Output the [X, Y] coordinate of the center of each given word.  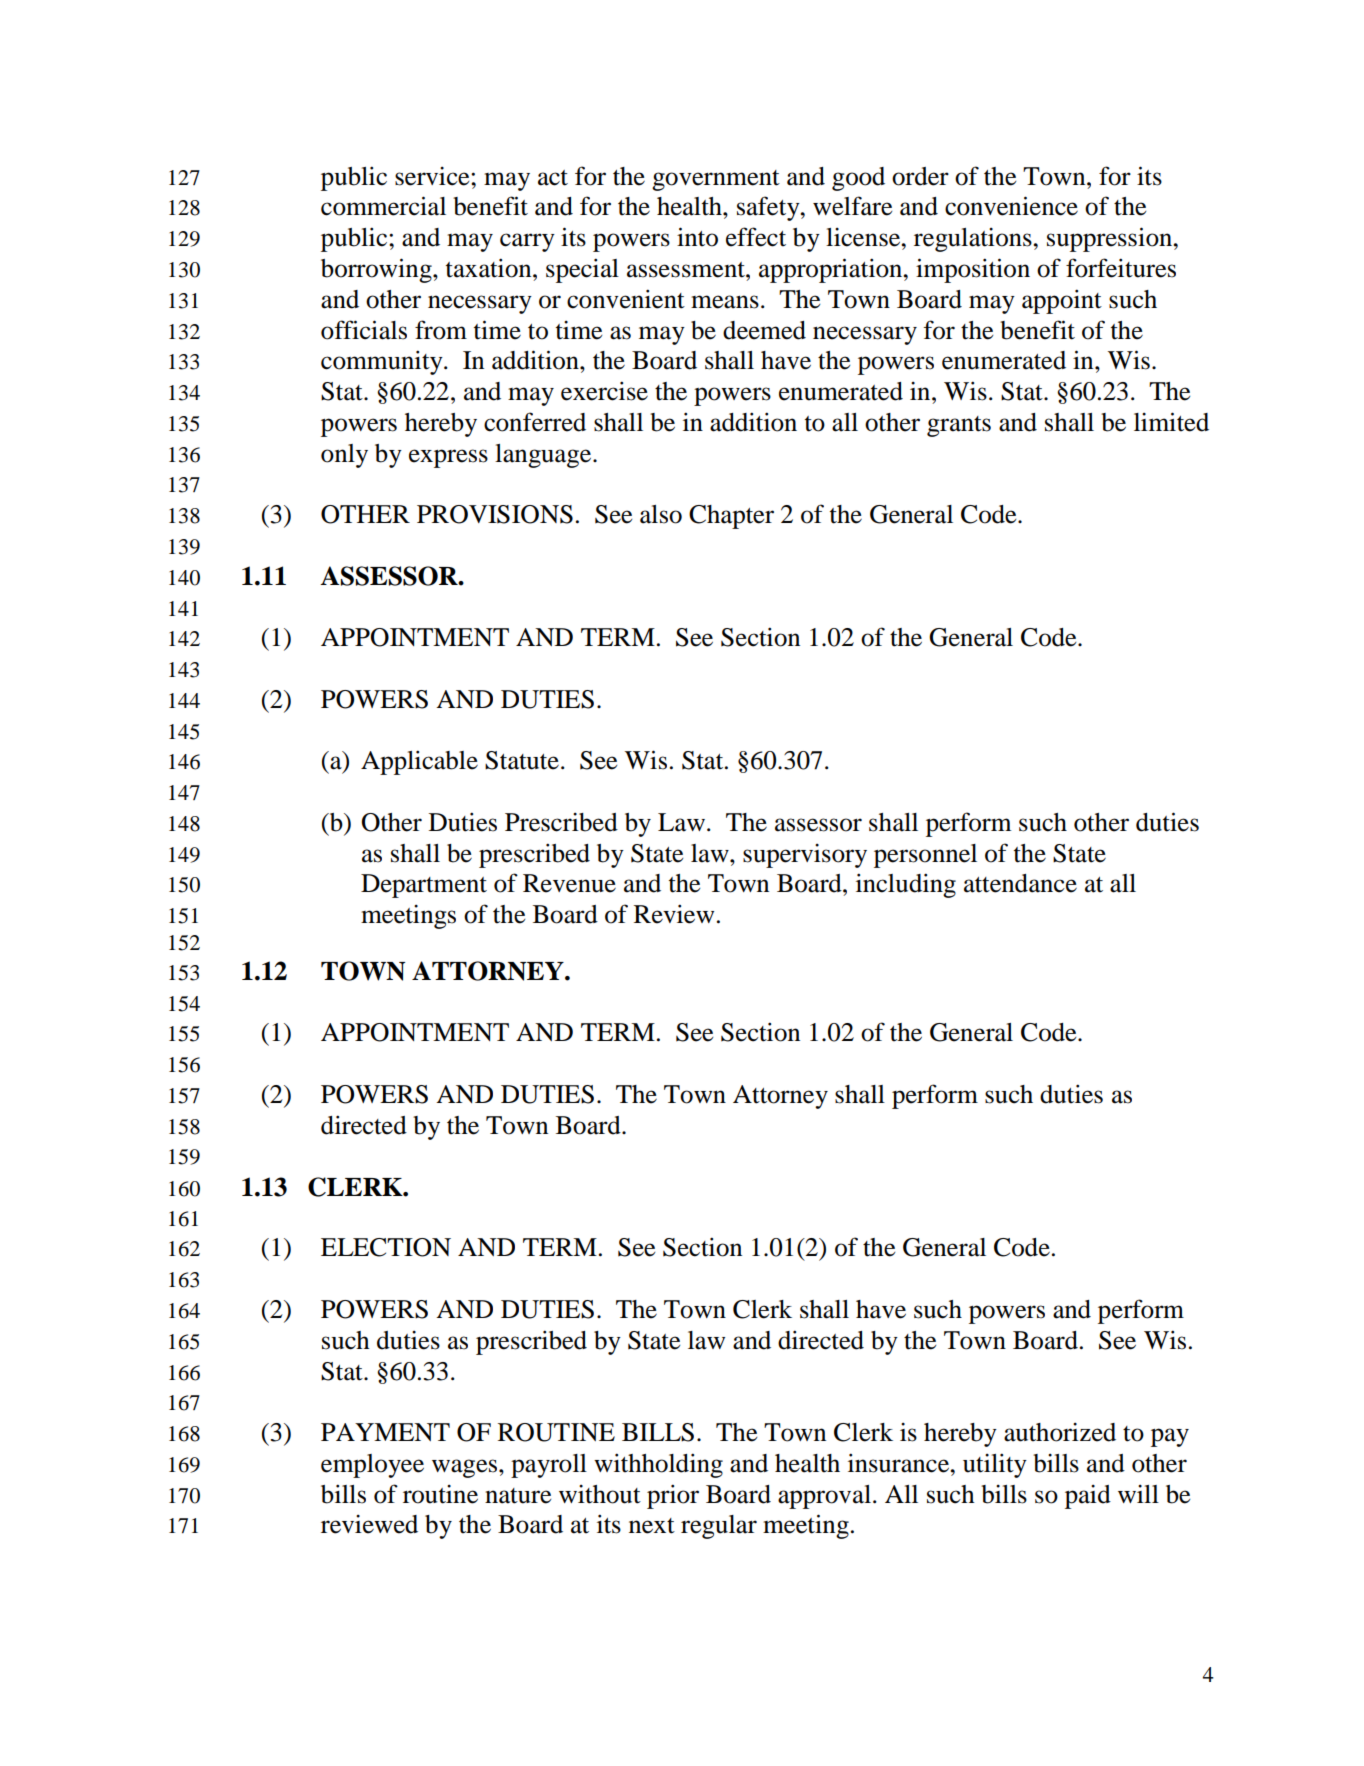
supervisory [805, 856]
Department [424, 886]
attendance [1020, 883]
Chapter [731, 517]
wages [466, 1468]
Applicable [419, 762]
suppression [1110, 239]
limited [1171, 422]
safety [769, 208]
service [433, 176]
